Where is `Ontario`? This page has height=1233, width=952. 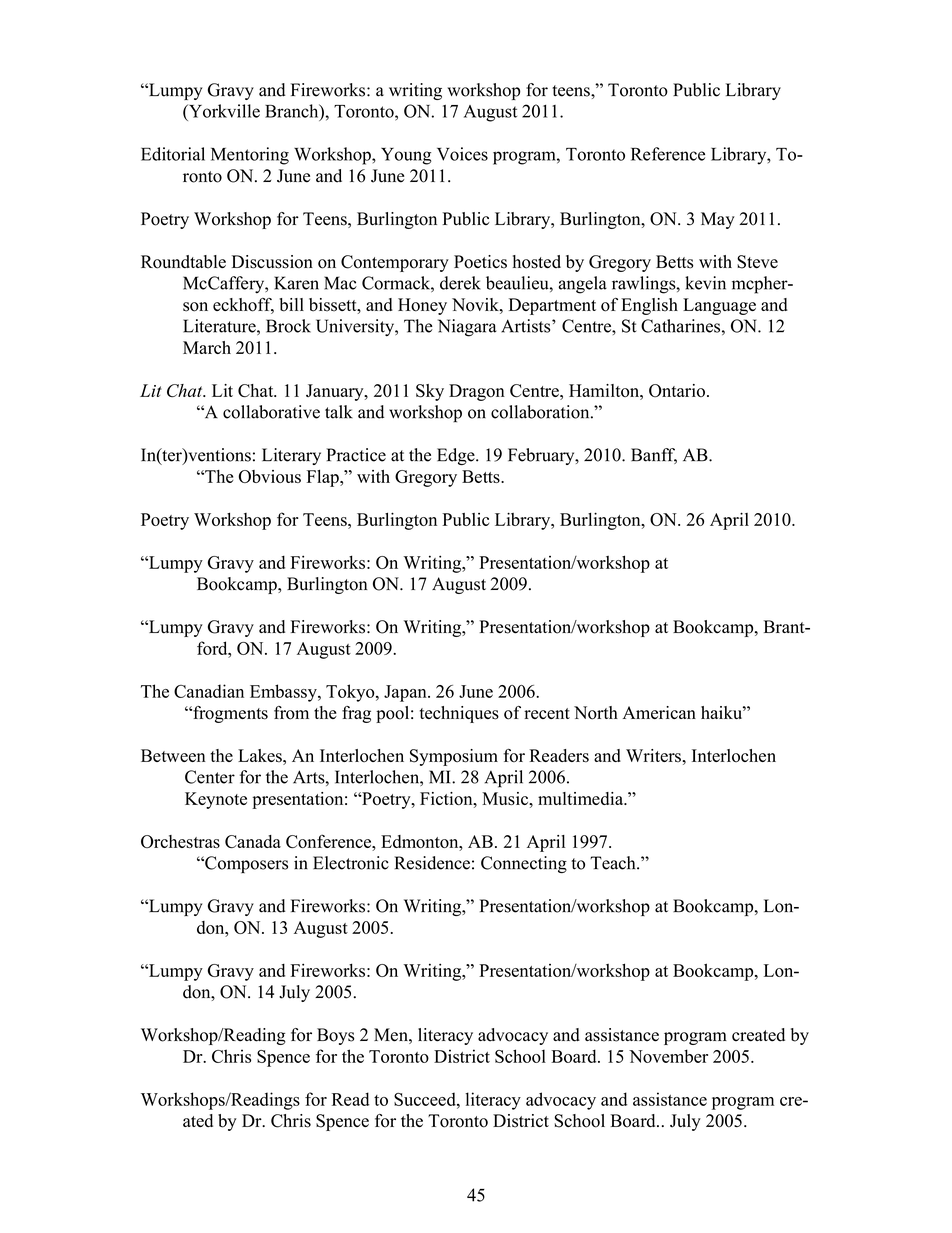 Ontario is located at coordinates (677, 391).
